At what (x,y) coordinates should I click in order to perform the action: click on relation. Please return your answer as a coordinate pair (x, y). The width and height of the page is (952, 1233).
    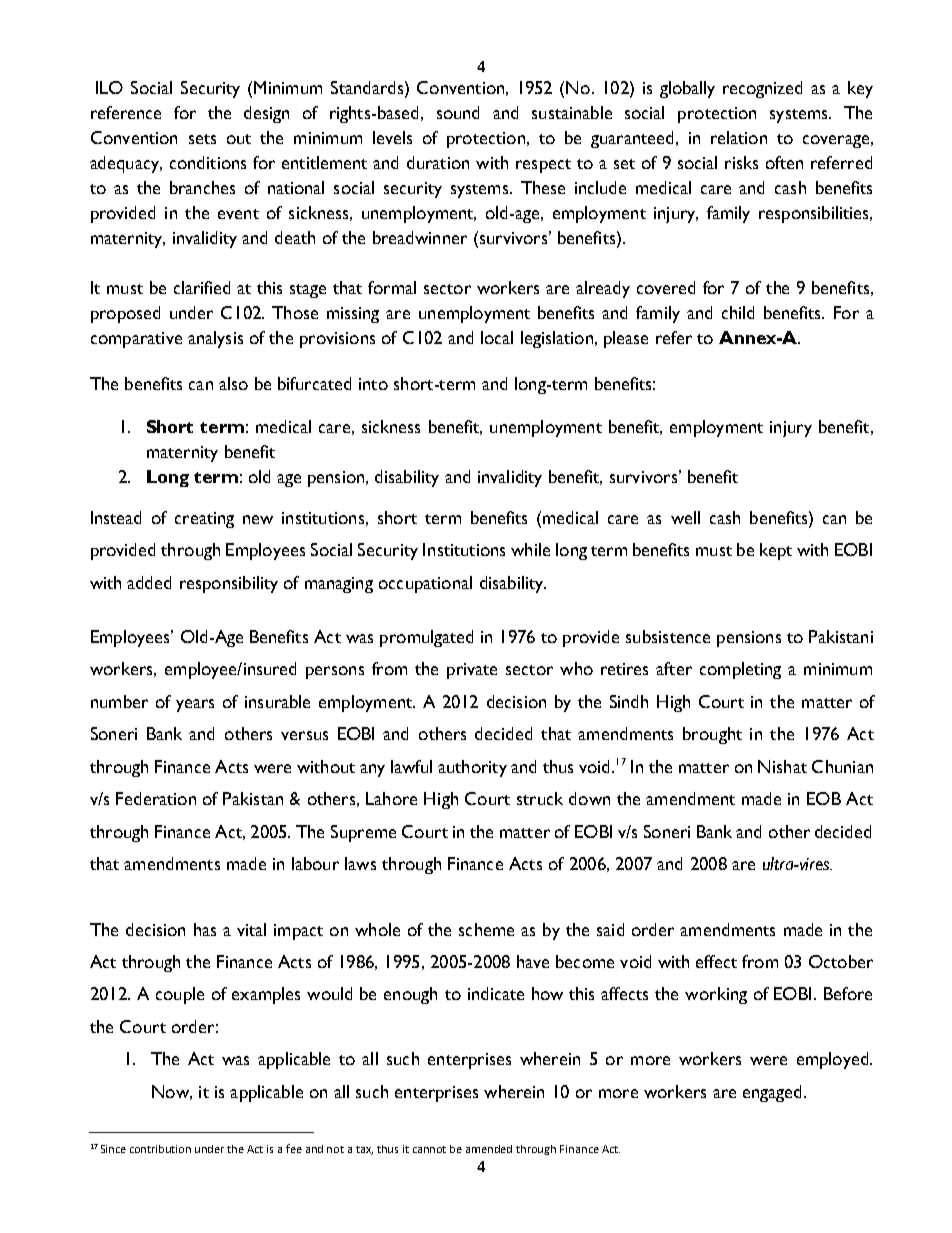
    Looking at the image, I should click on (739, 137).
